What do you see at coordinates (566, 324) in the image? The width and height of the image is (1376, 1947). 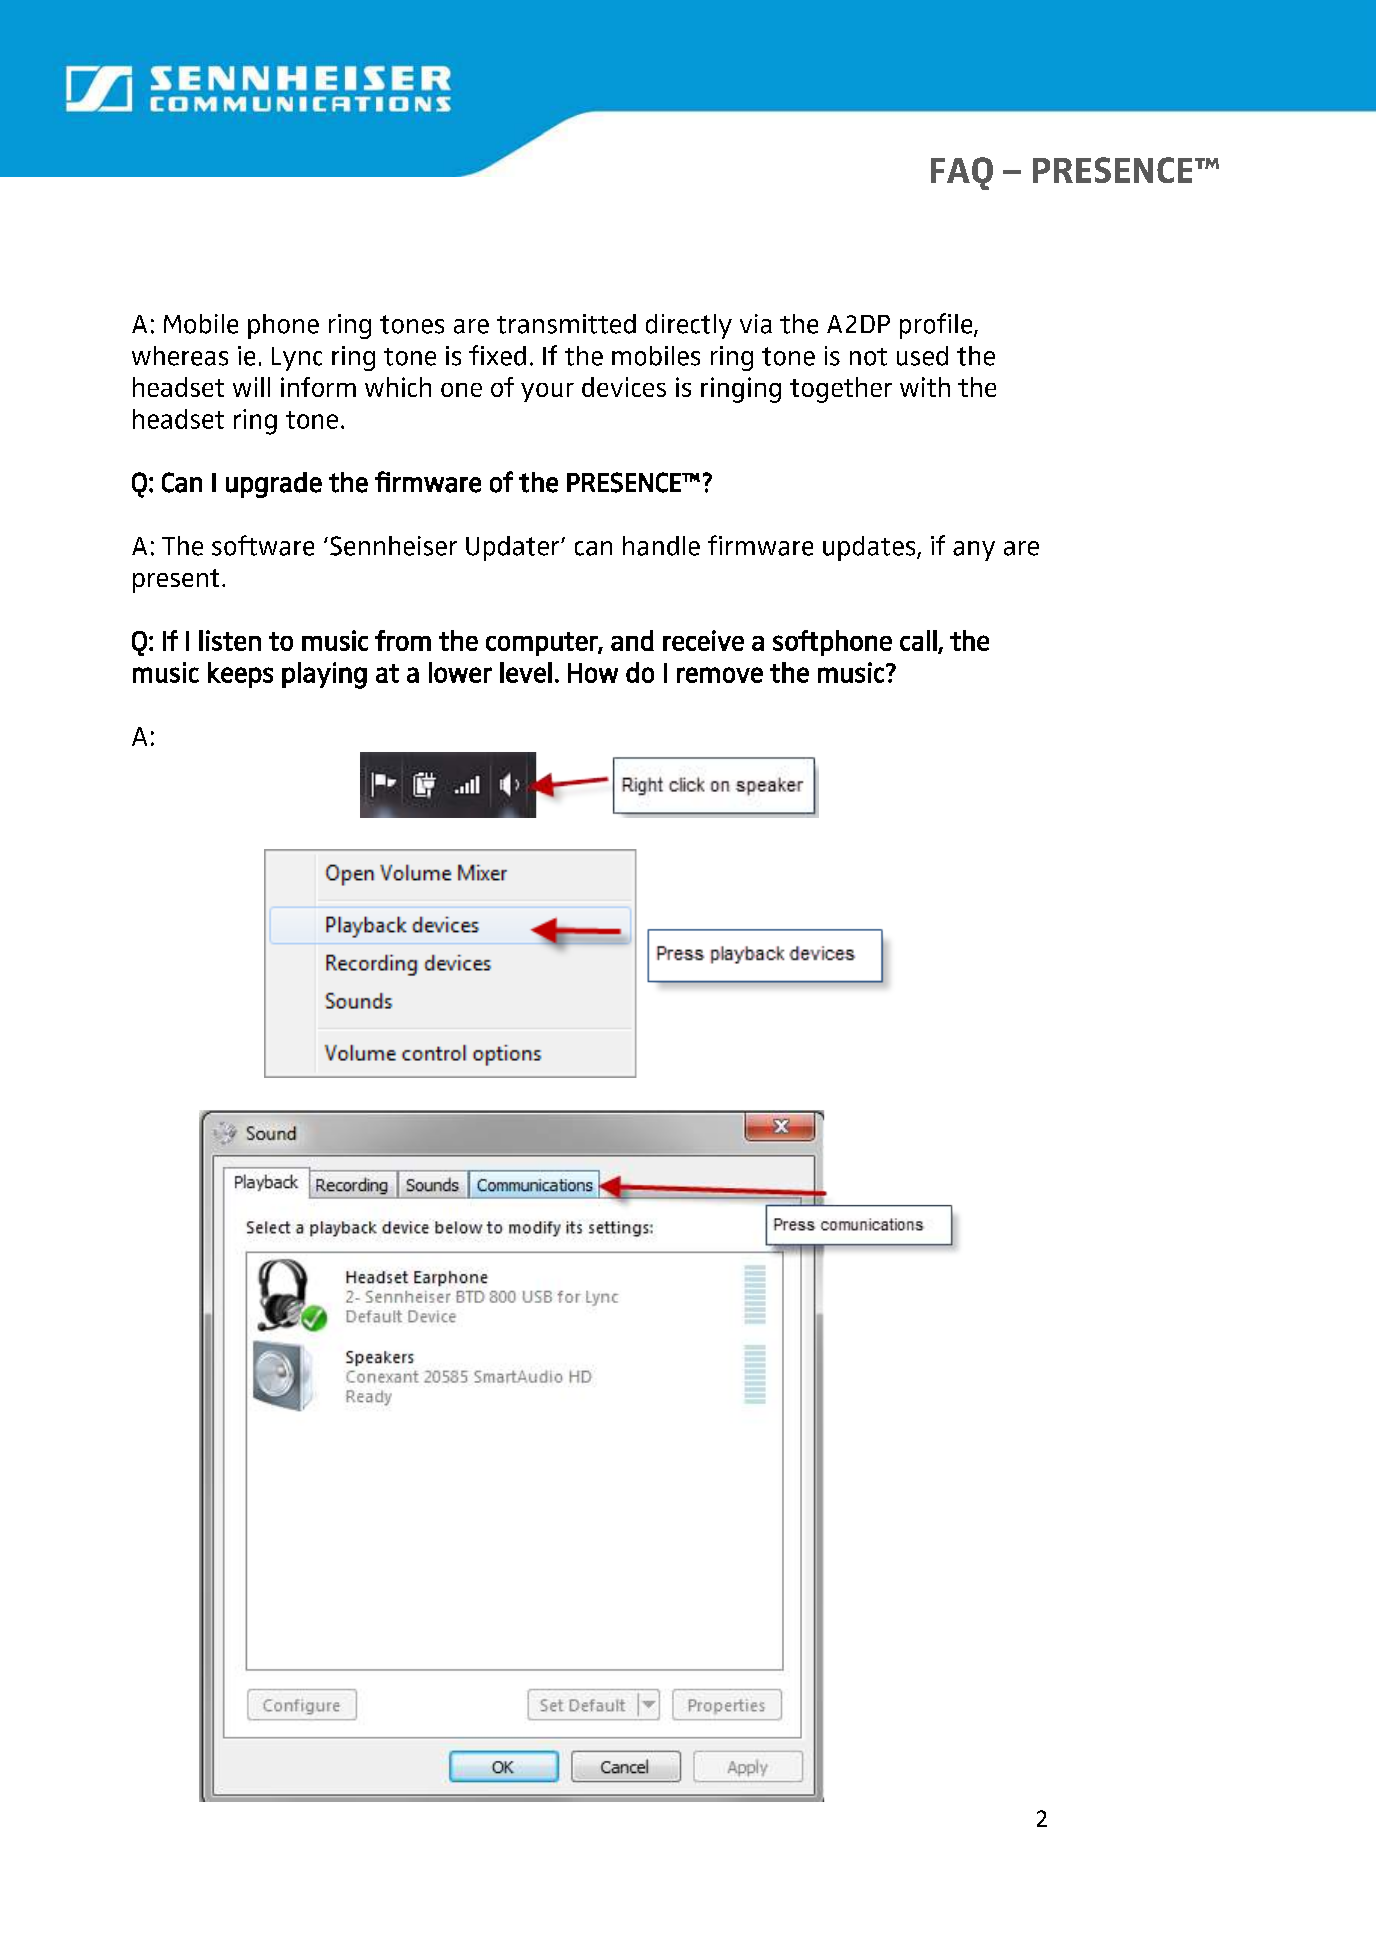 I see `transmitted` at bounding box center [566, 324].
